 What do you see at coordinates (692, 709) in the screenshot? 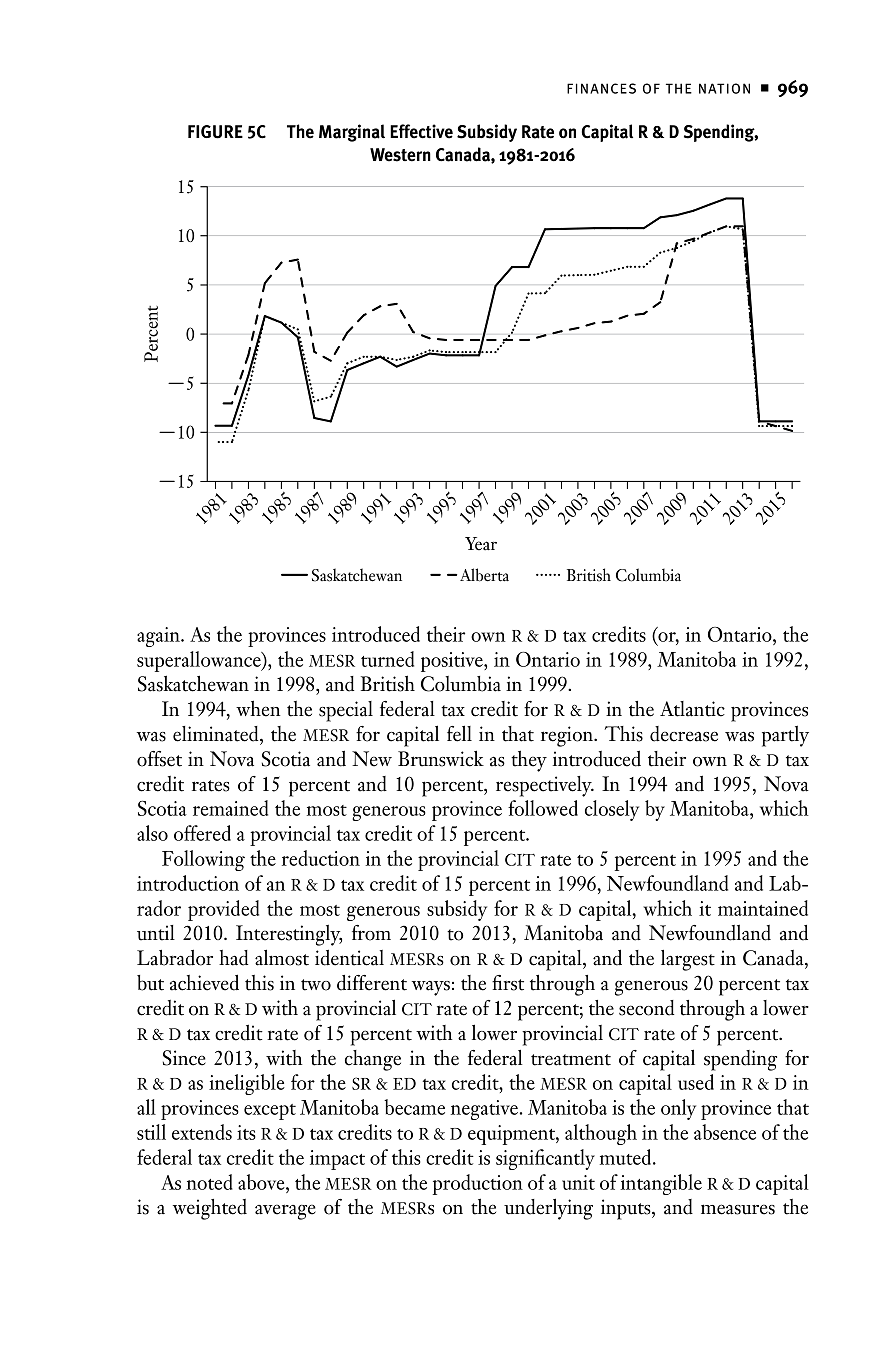
I see `Atlantic` at bounding box center [692, 709].
